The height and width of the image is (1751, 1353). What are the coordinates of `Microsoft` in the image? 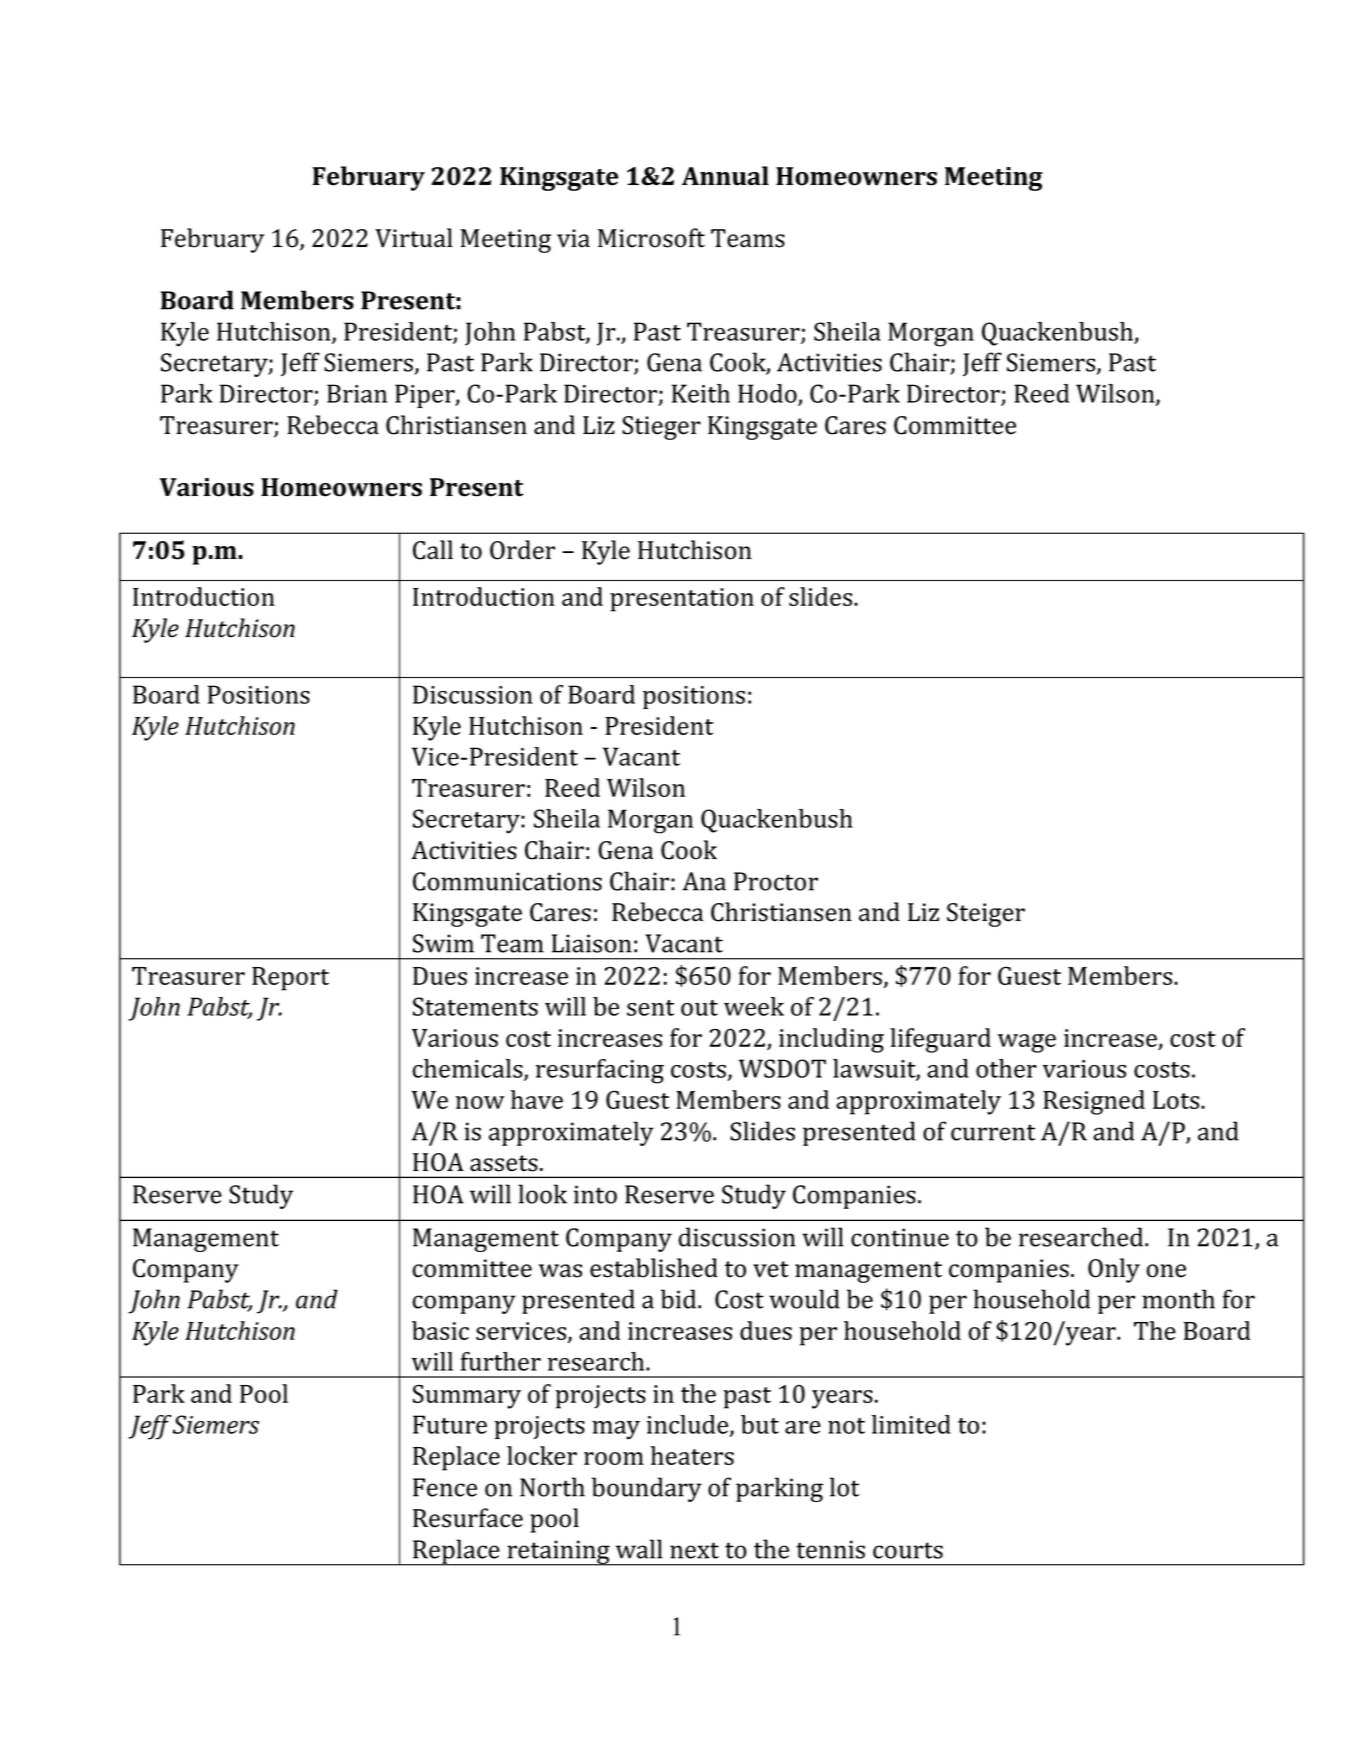 It's located at (651, 238).
